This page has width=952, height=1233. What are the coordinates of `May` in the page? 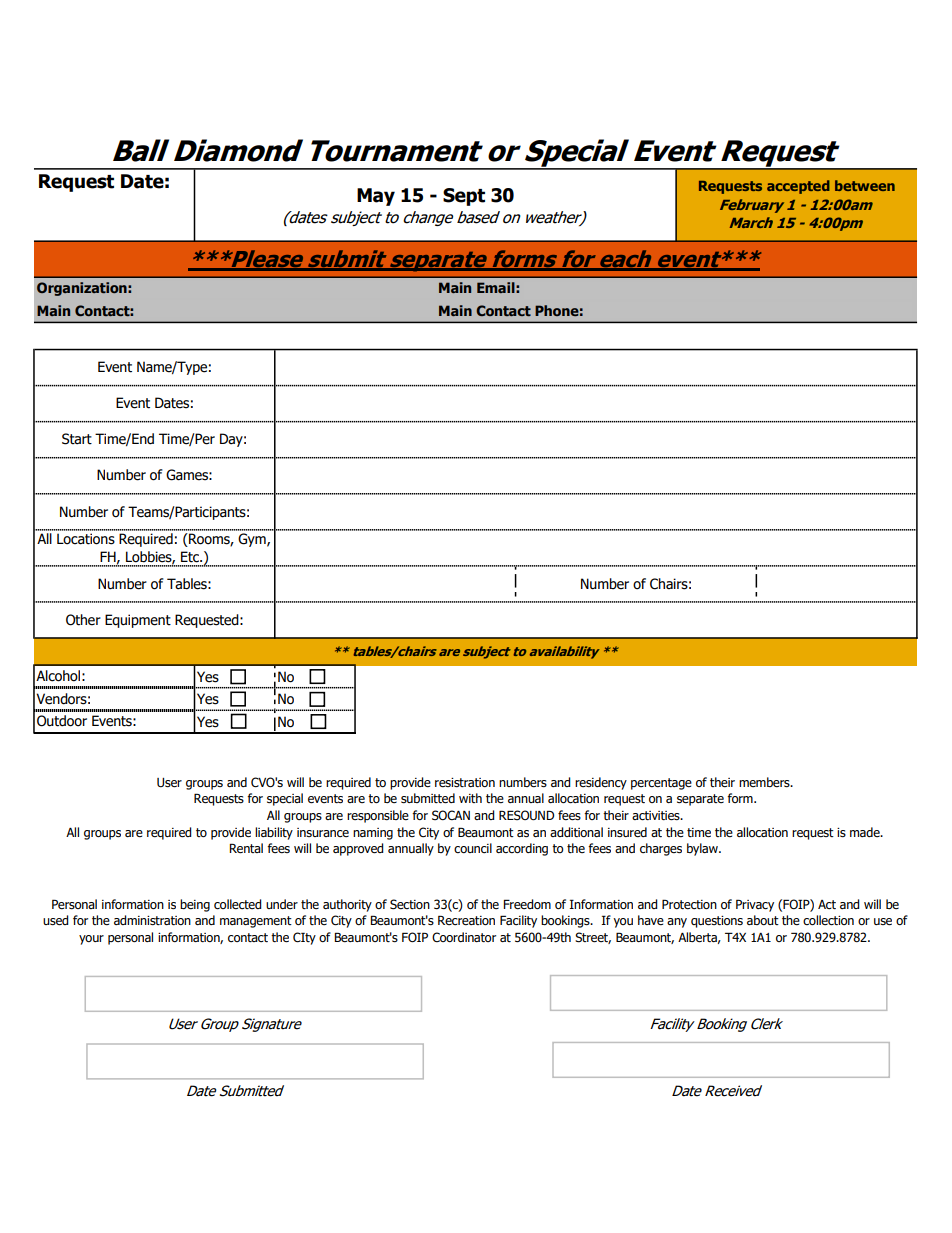 It's located at (376, 197).
